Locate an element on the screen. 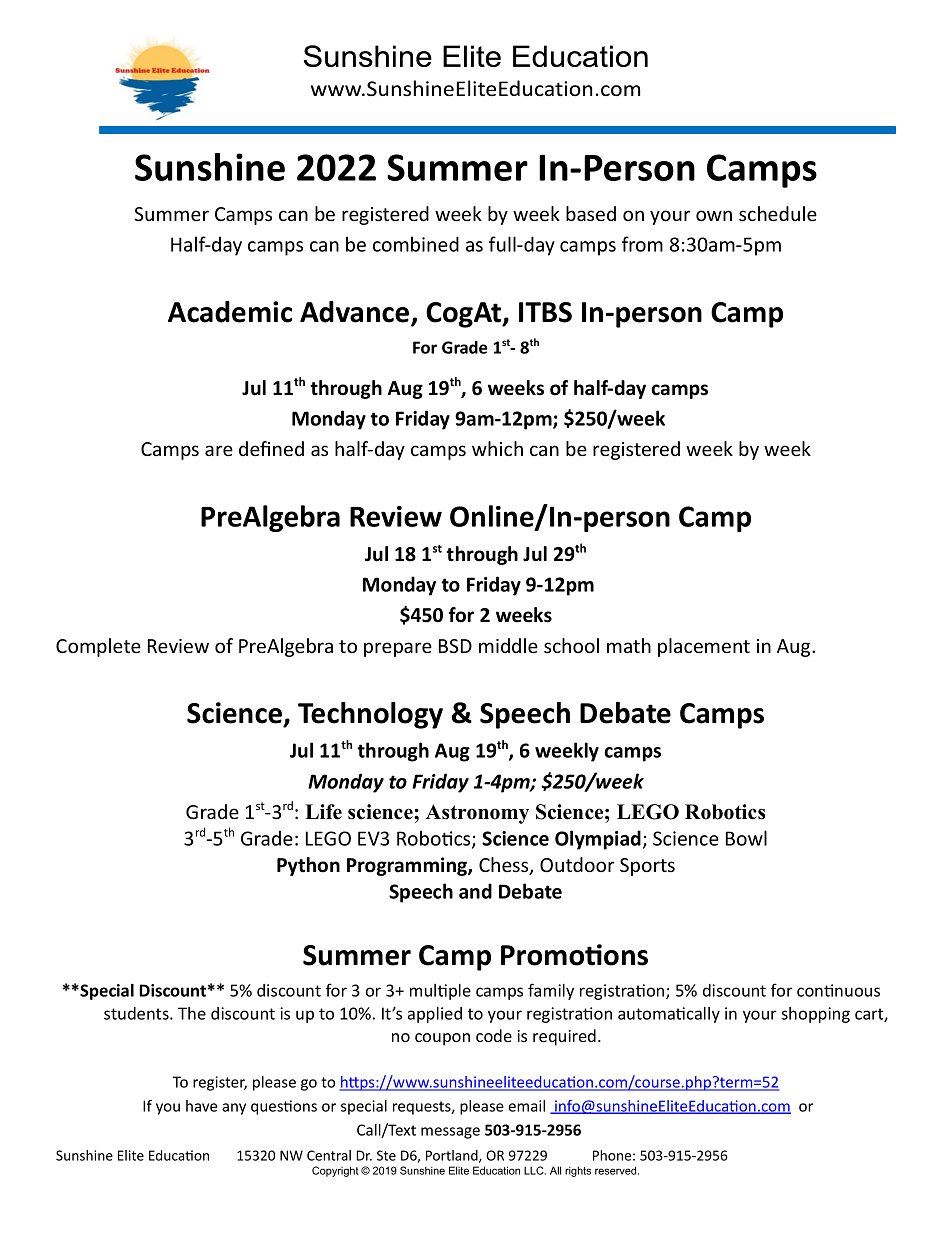 Image resolution: width=952 pixels, height=1233 pixels. have is located at coordinates (201, 1106).
